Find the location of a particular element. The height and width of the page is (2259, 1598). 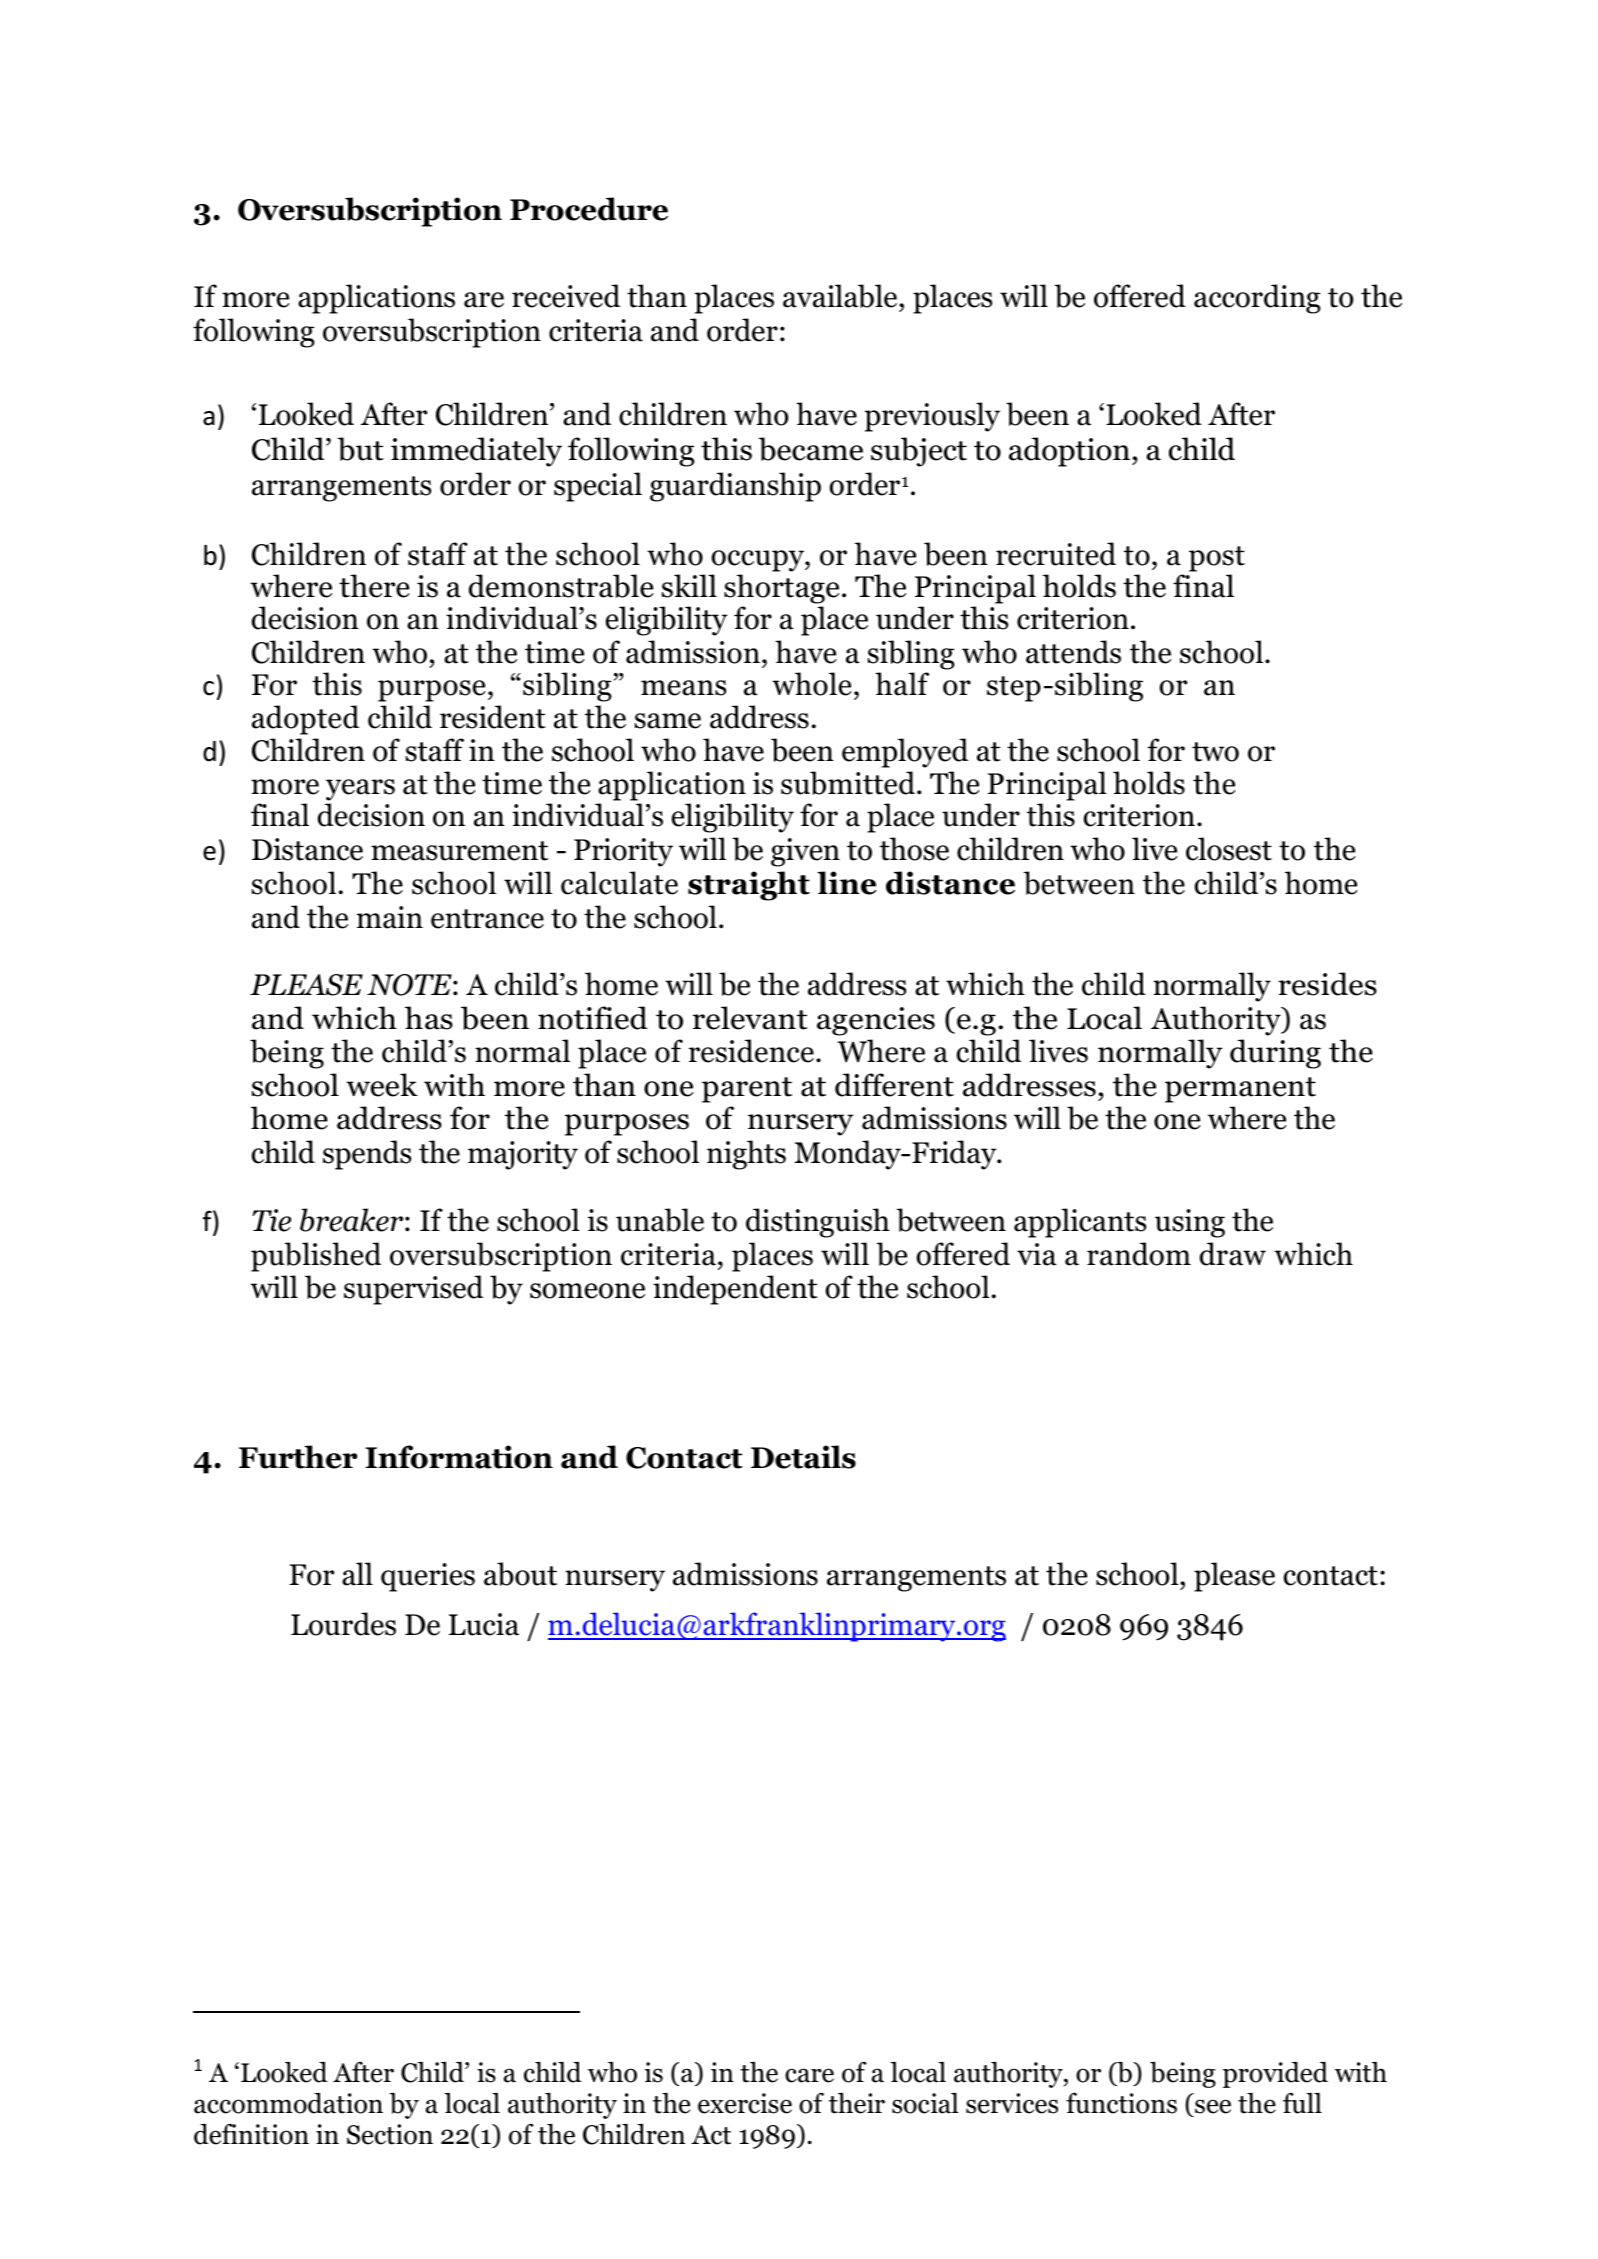

according is located at coordinates (1257, 299).
